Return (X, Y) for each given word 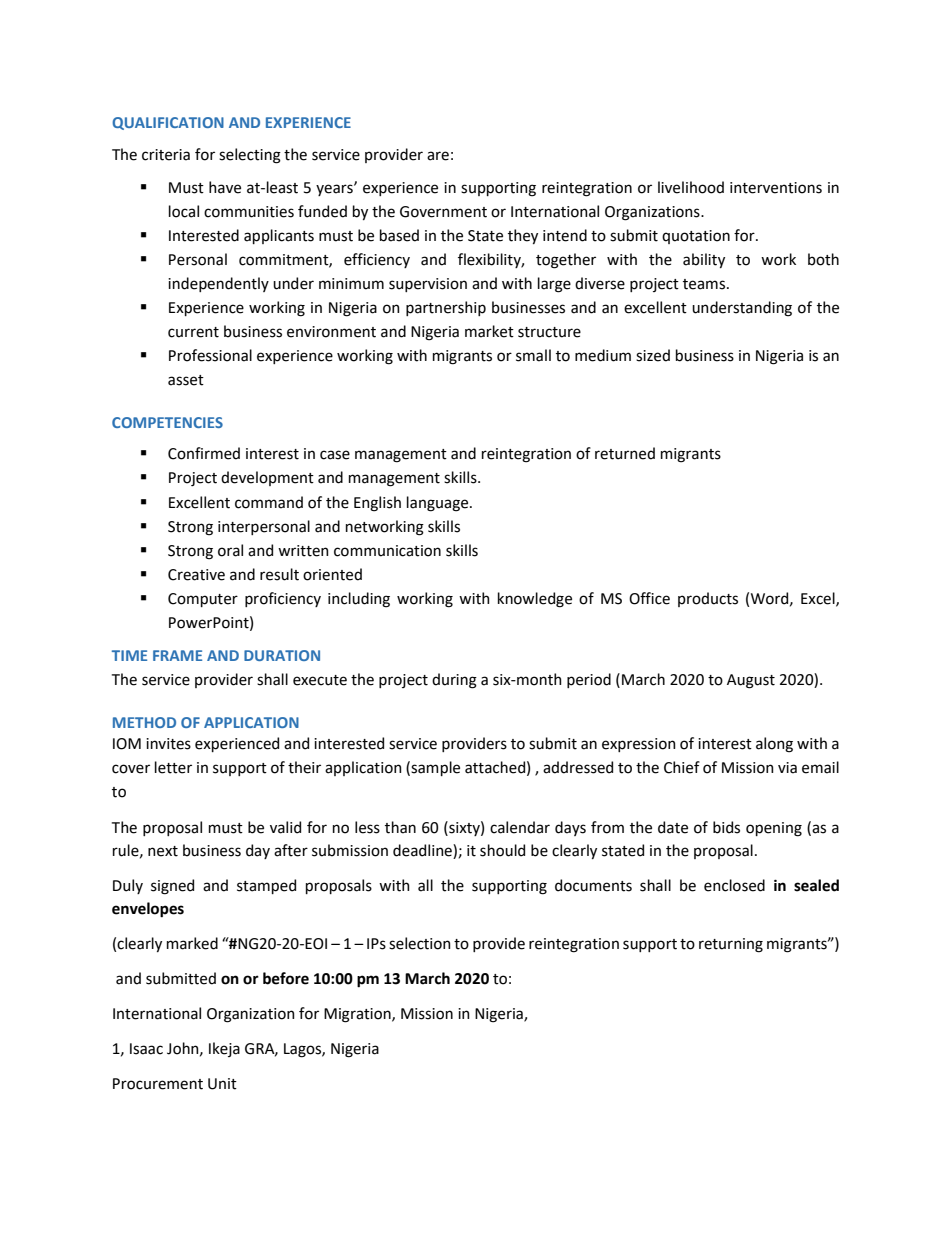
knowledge (535, 600)
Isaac (146, 1049)
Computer (203, 600)
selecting (250, 156)
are (438, 156)
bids (726, 827)
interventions (776, 188)
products (708, 599)
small (533, 355)
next (163, 851)
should (502, 850)
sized (653, 355)
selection (420, 943)
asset (186, 380)
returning (731, 945)
